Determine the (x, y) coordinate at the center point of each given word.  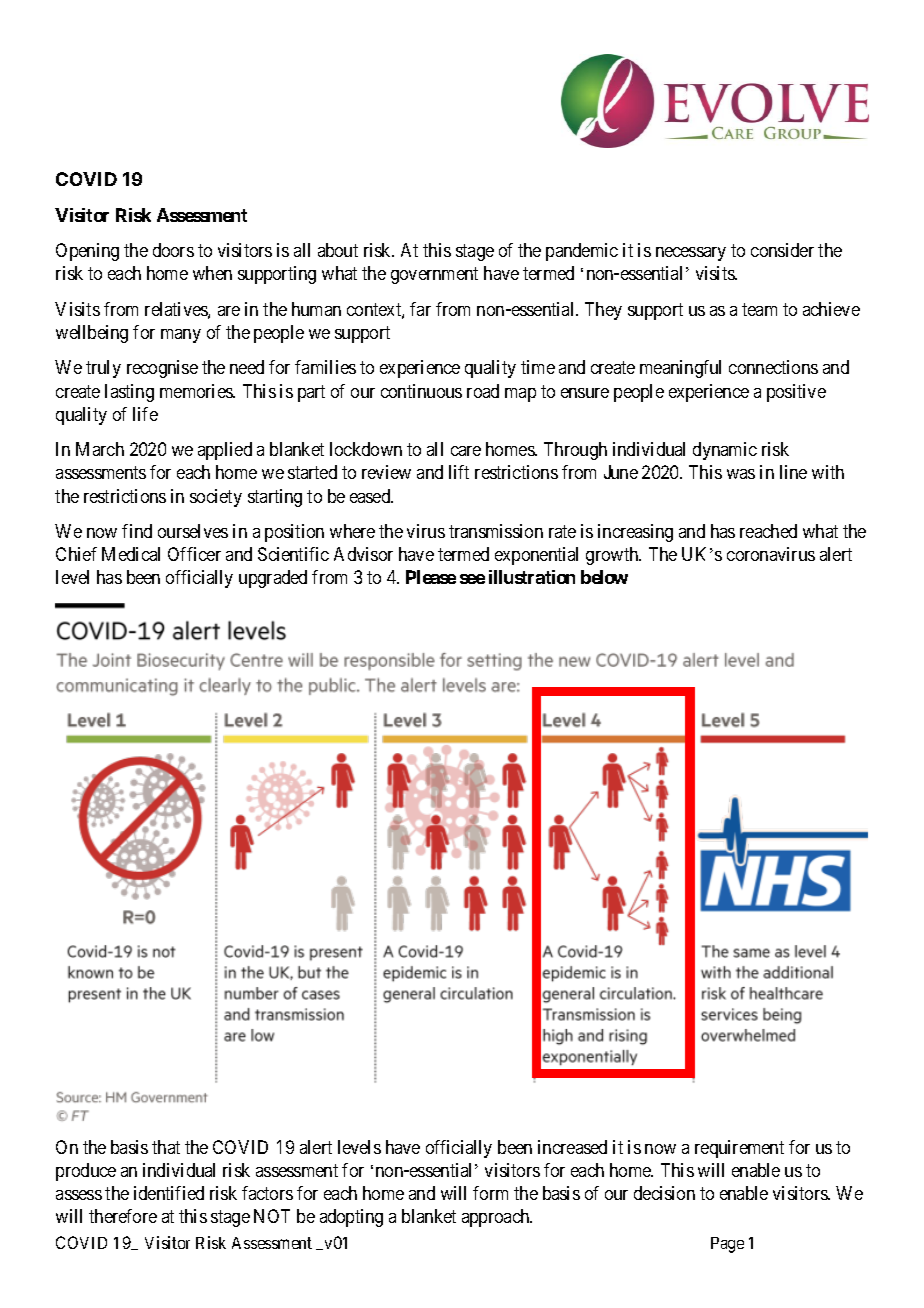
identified (169, 1193)
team (759, 309)
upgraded (273, 579)
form (490, 1193)
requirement (739, 1149)
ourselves (193, 531)
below (604, 577)
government (434, 276)
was (741, 474)
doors (173, 250)
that (166, 1147)
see (472, 579)
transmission (496, 531)
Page (727, 1245)
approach (497, 1218)
